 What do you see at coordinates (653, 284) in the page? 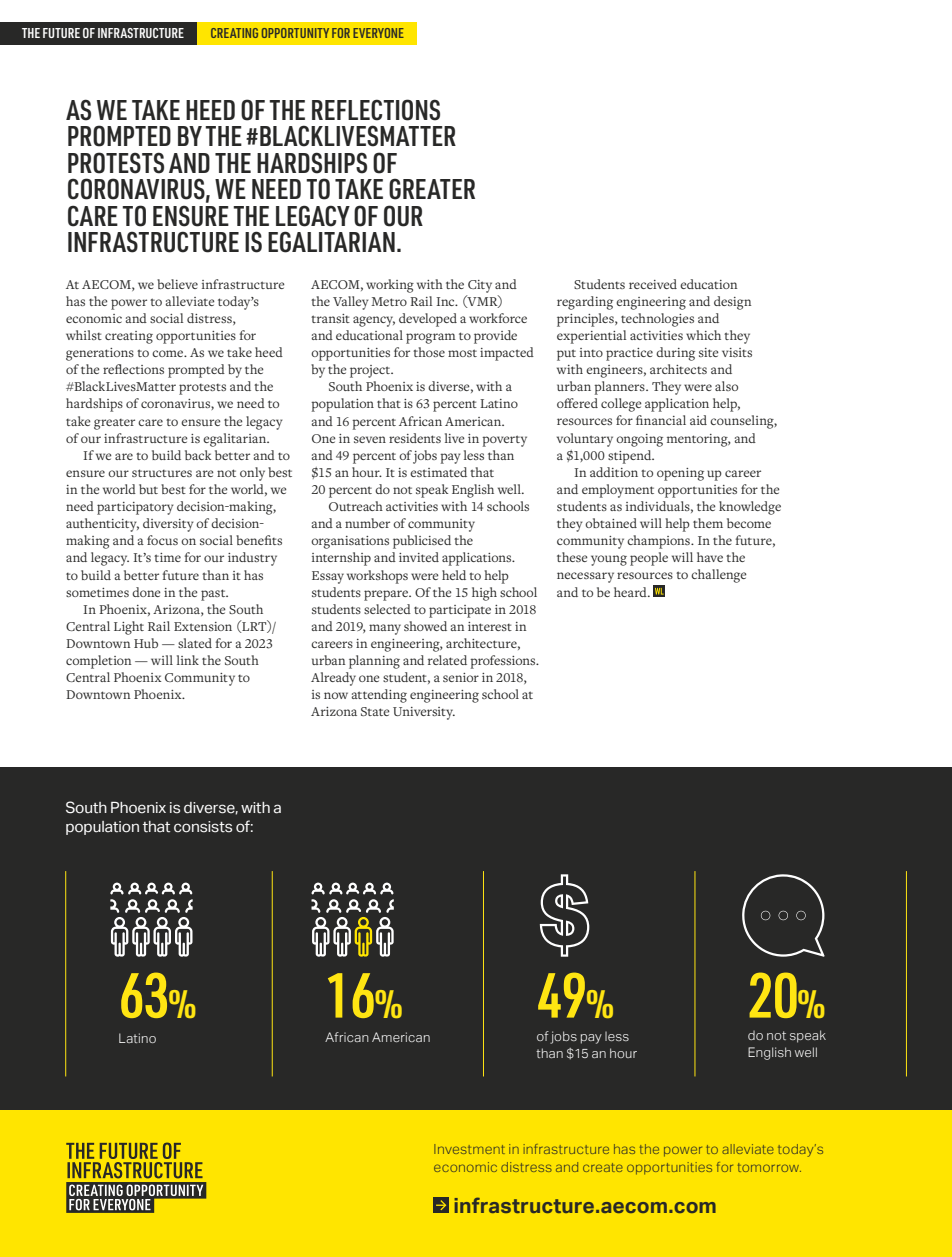
I see `received` at bounding box center [653, 284].
